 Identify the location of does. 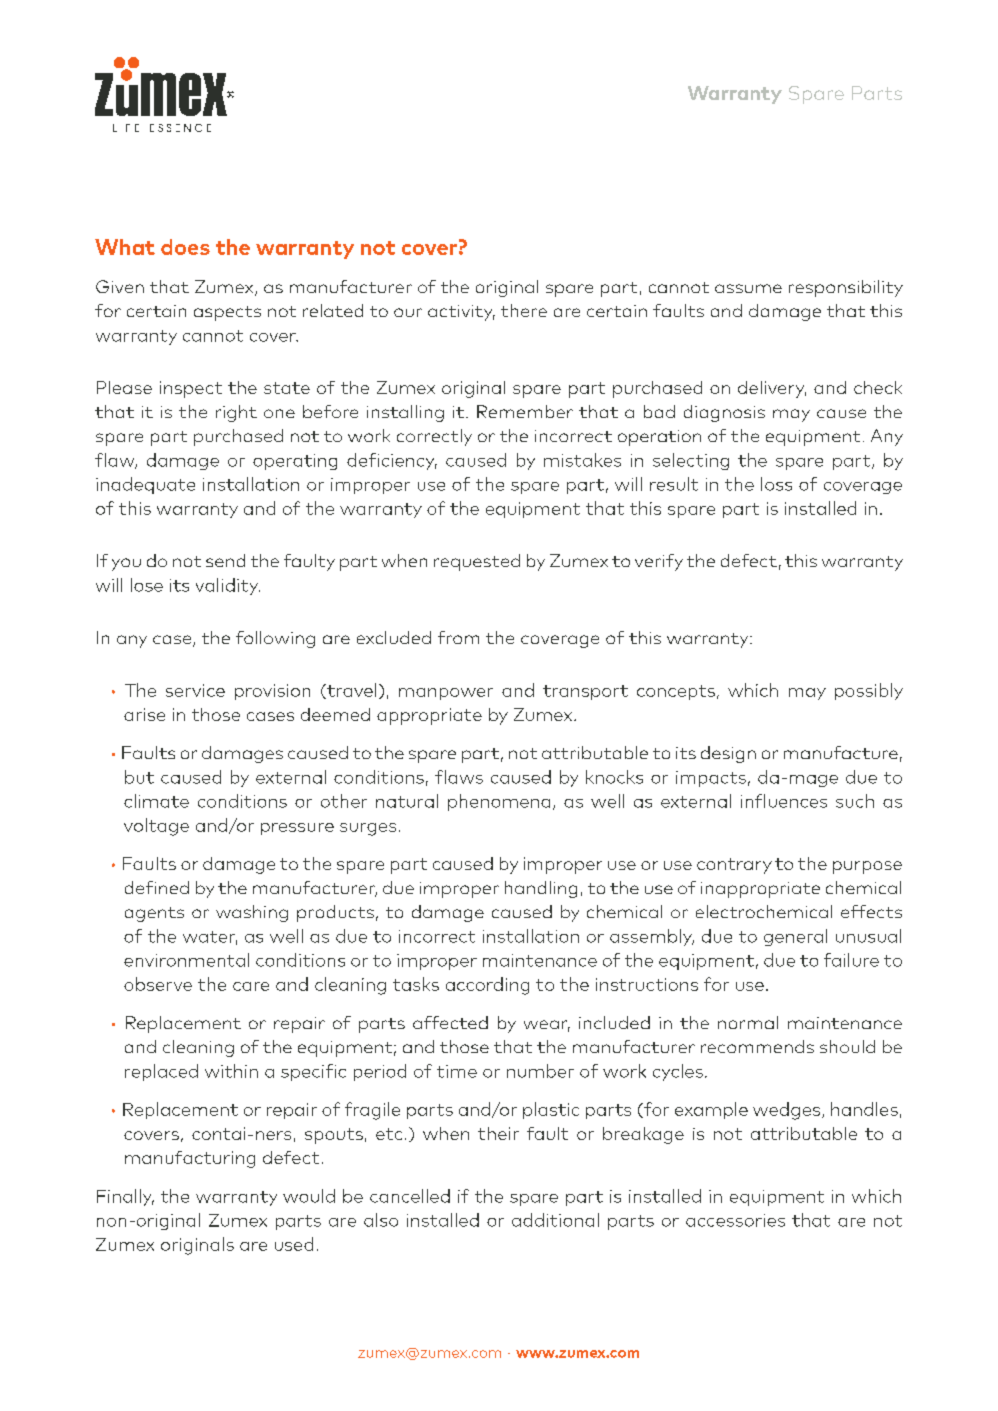
(185, 247).
